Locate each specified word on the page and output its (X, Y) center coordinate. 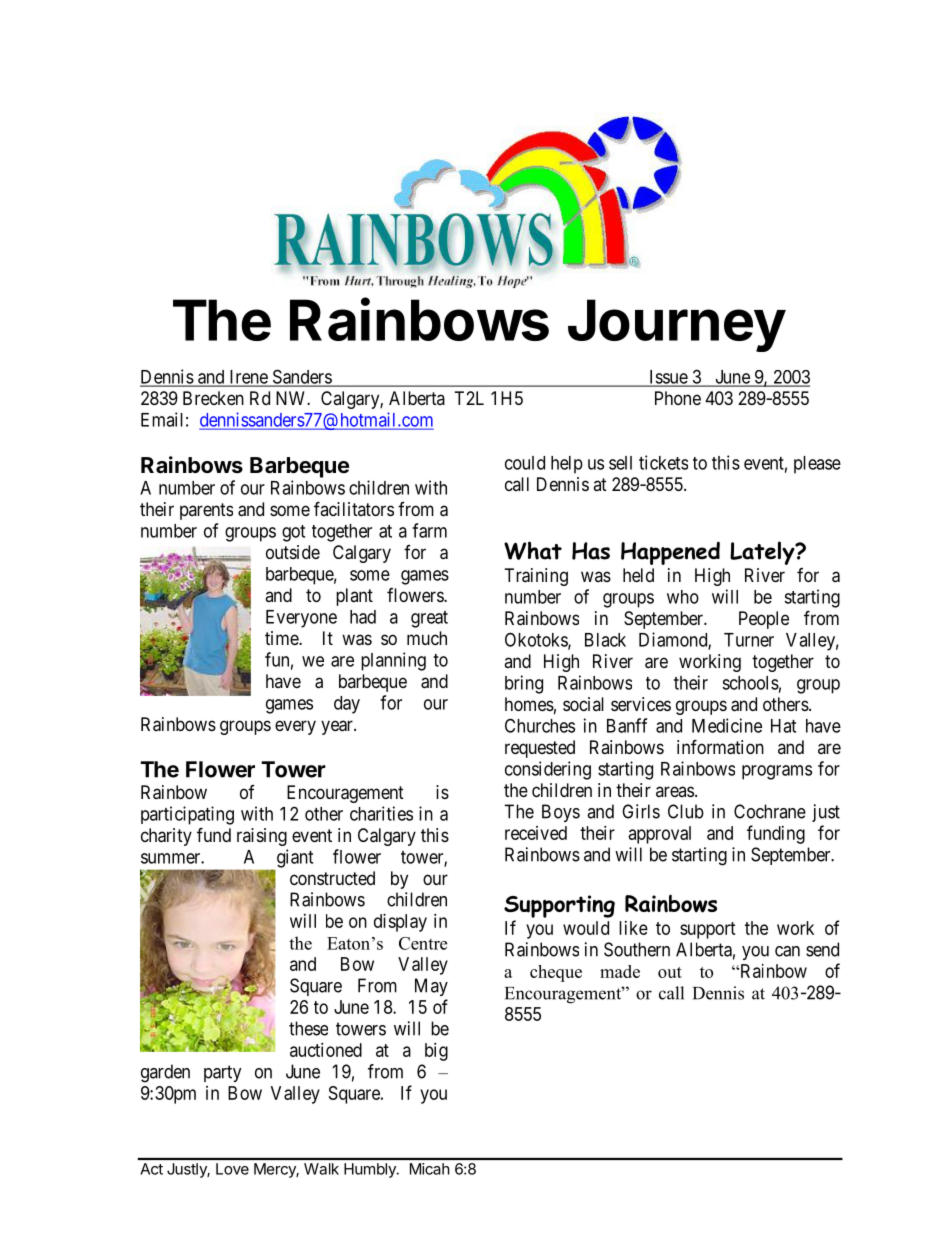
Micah (429, 1169)
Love (232, 1169)
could (525, 463)
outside (293, 552)
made (620, 971)
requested (540, 749)
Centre (423, 943)
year (338, 727)
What (533, 550)
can (787, 951)
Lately (763, 553)
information (720, 747)
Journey (677, 325)
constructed (332, 878)
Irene (248, 378)
